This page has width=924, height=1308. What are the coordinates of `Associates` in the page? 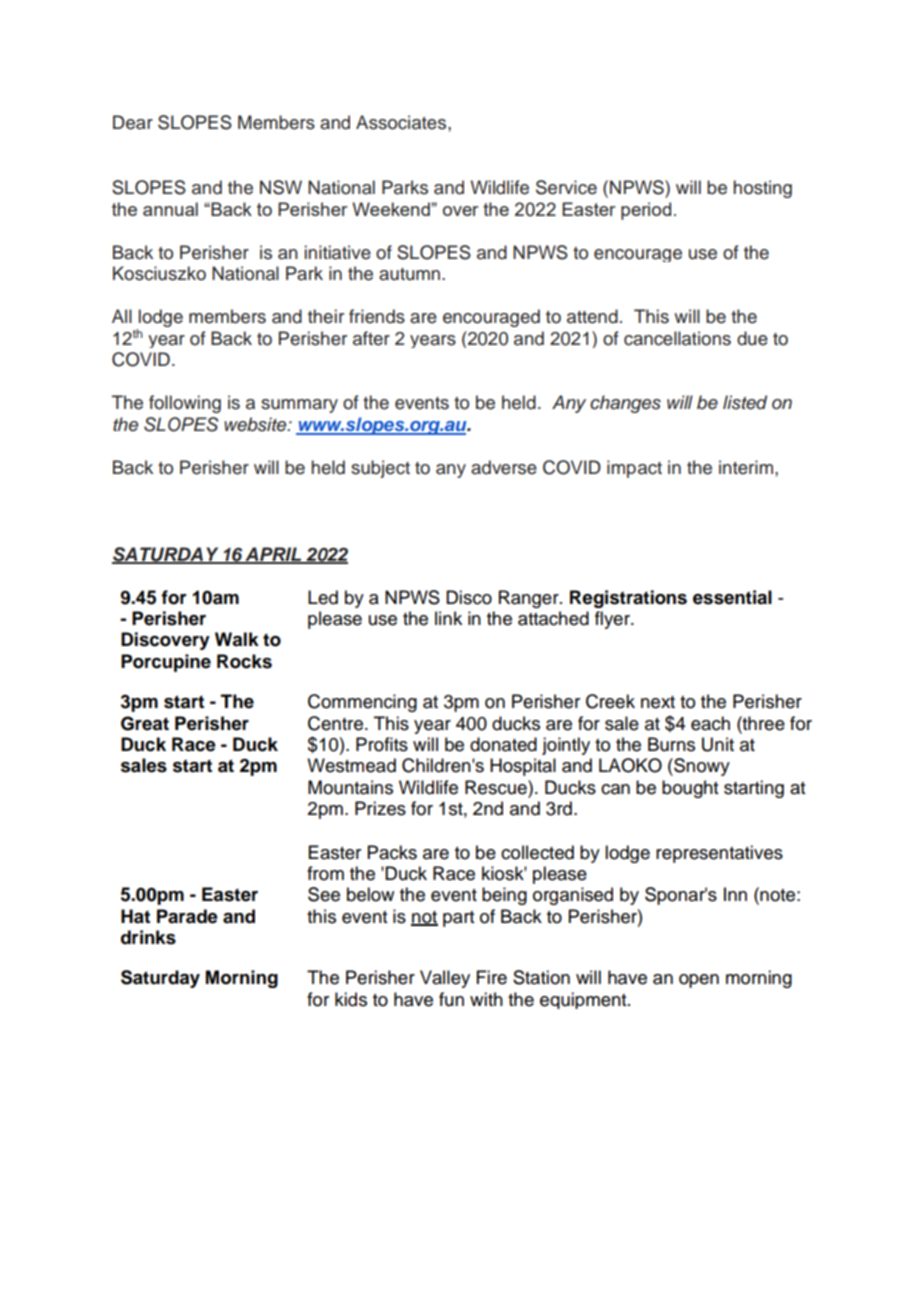 It's located at (402, 122).
